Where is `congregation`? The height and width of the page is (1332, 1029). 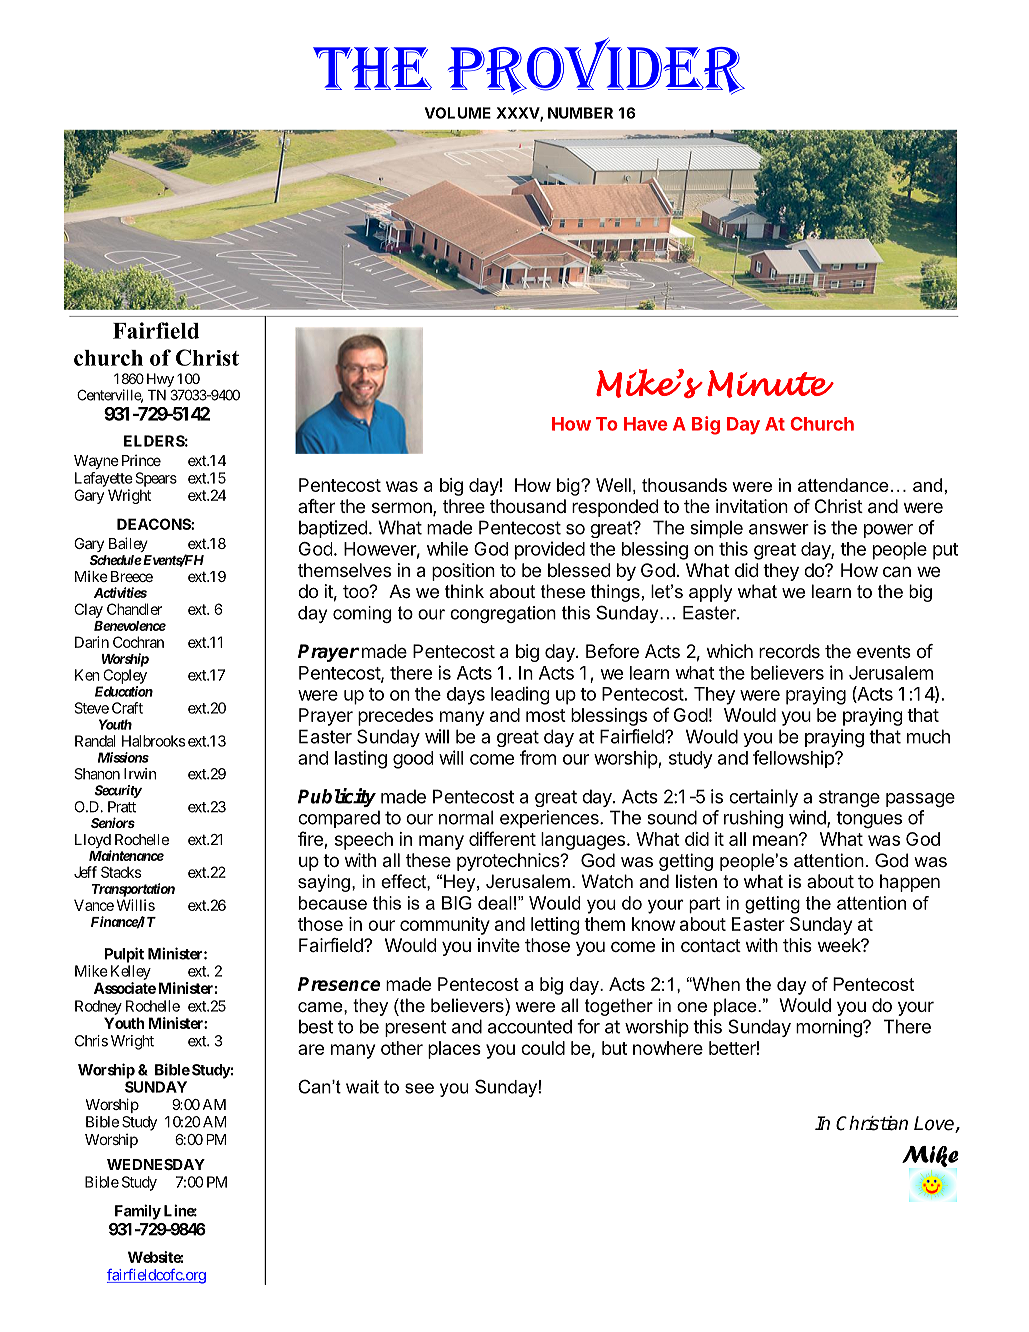
congregation is located at coordinates (503, 614).
